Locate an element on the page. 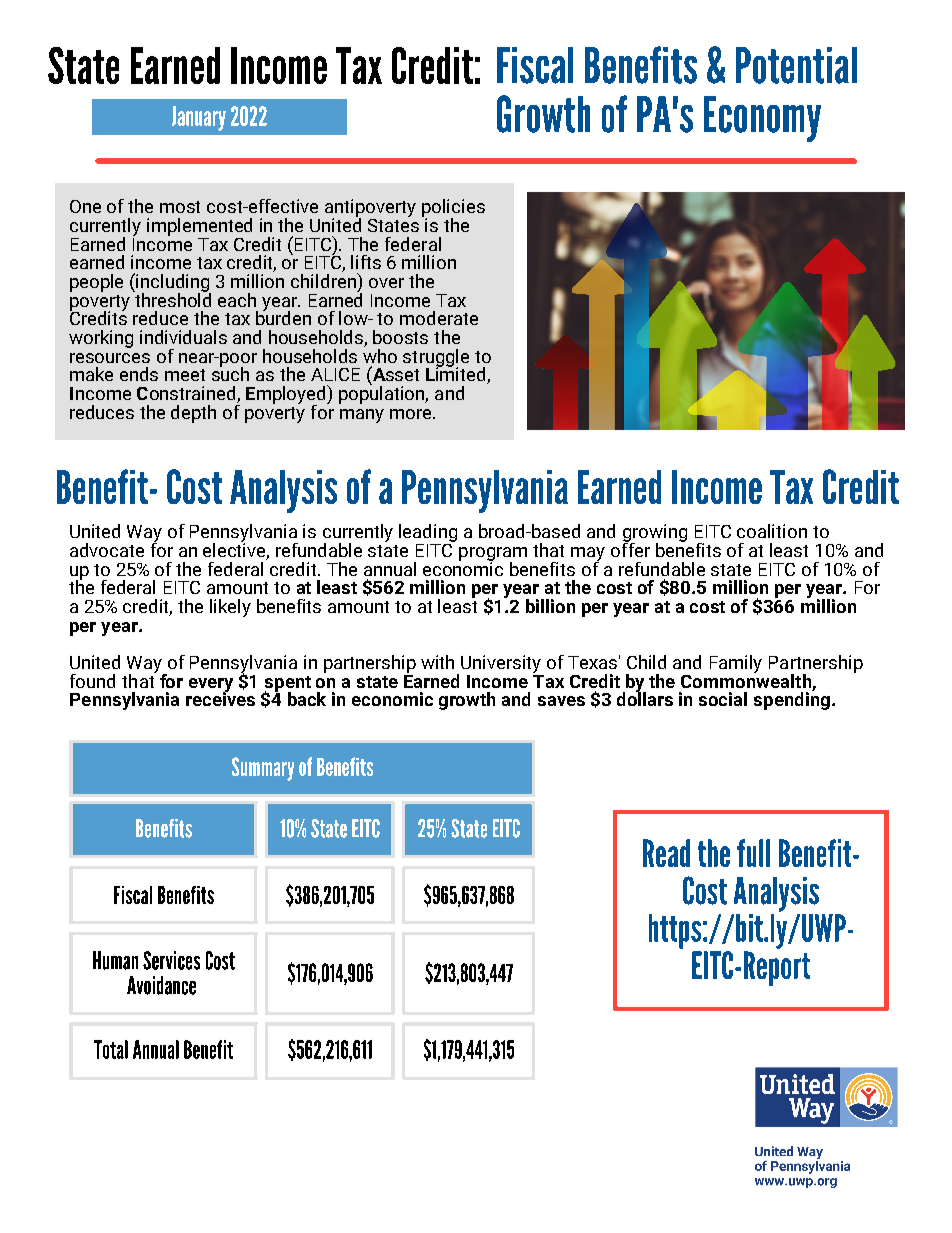  policies is located at coordinates (453, 209).
